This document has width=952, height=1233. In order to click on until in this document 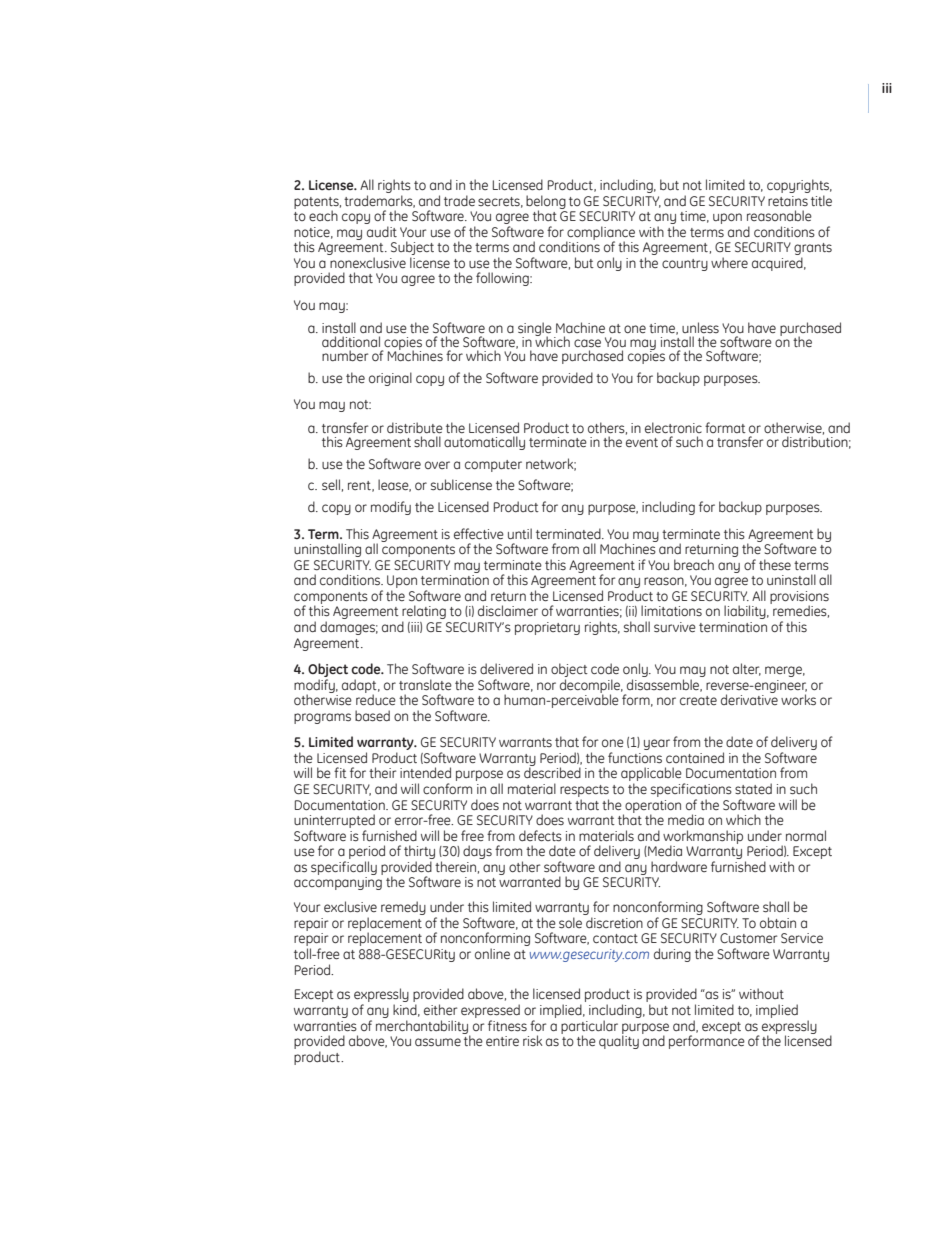, I will do `click(520, 533)`.
